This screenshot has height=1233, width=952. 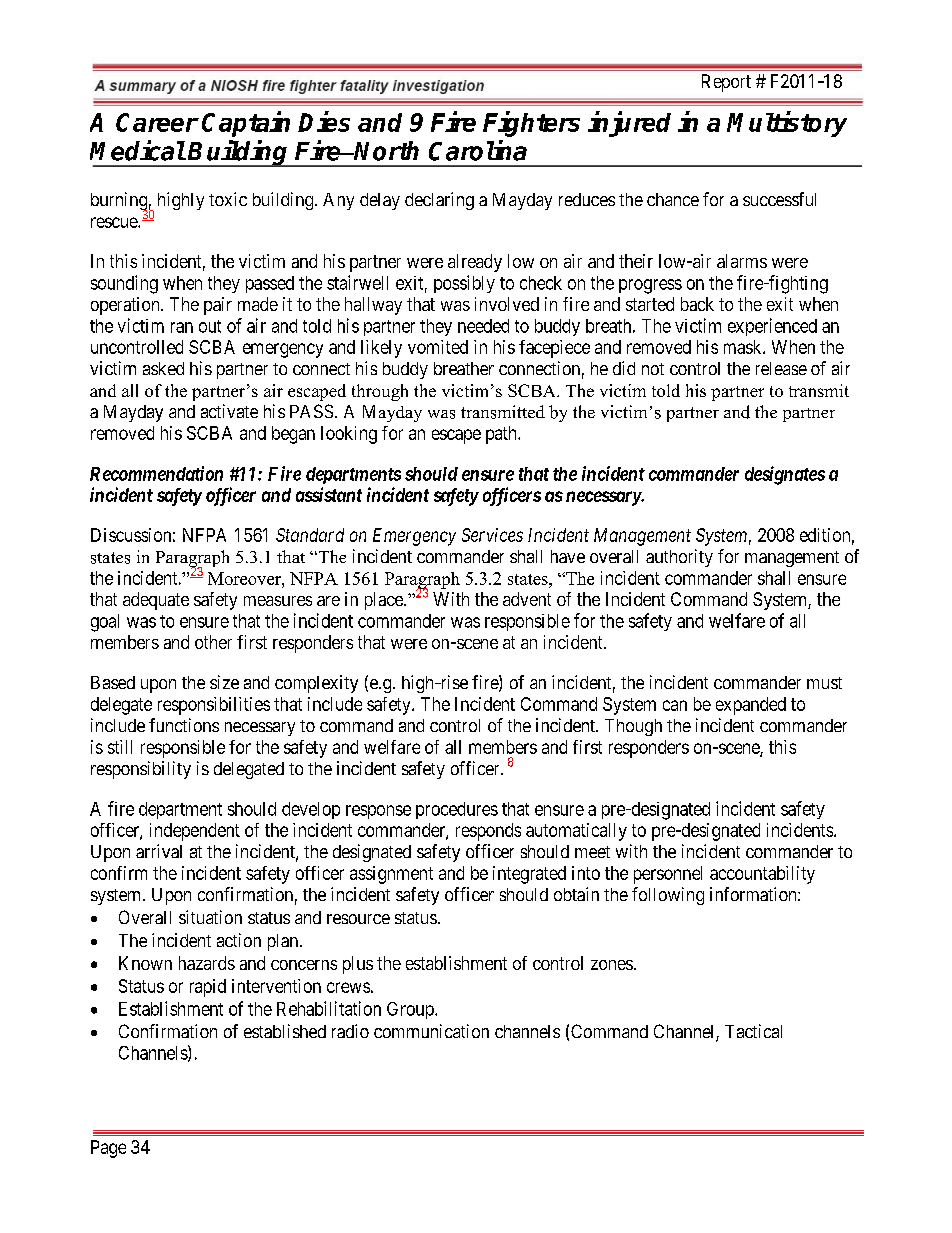 I want to click on Career, so click(x=157, y=122).
